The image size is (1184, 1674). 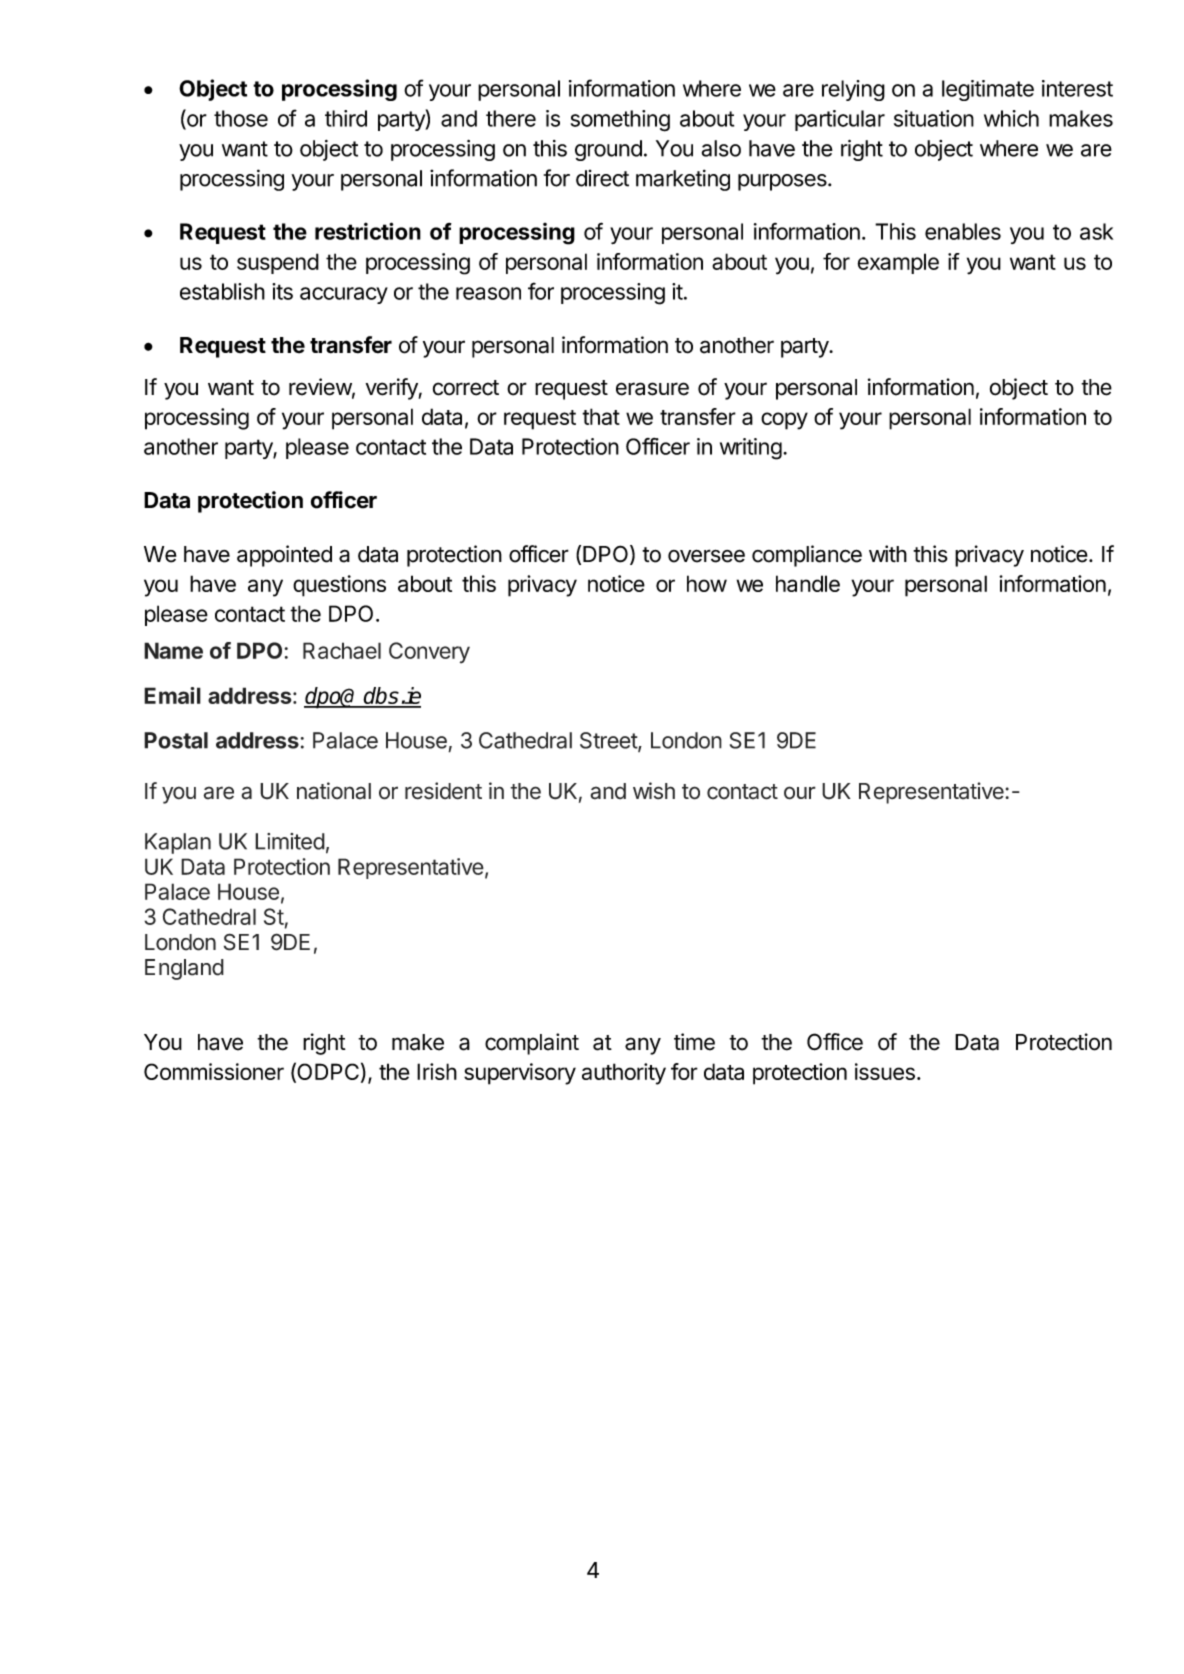 What do you see at coordinates (609, 741) in the screenshot?
I see `Street` at bounding box center [609, 741].
